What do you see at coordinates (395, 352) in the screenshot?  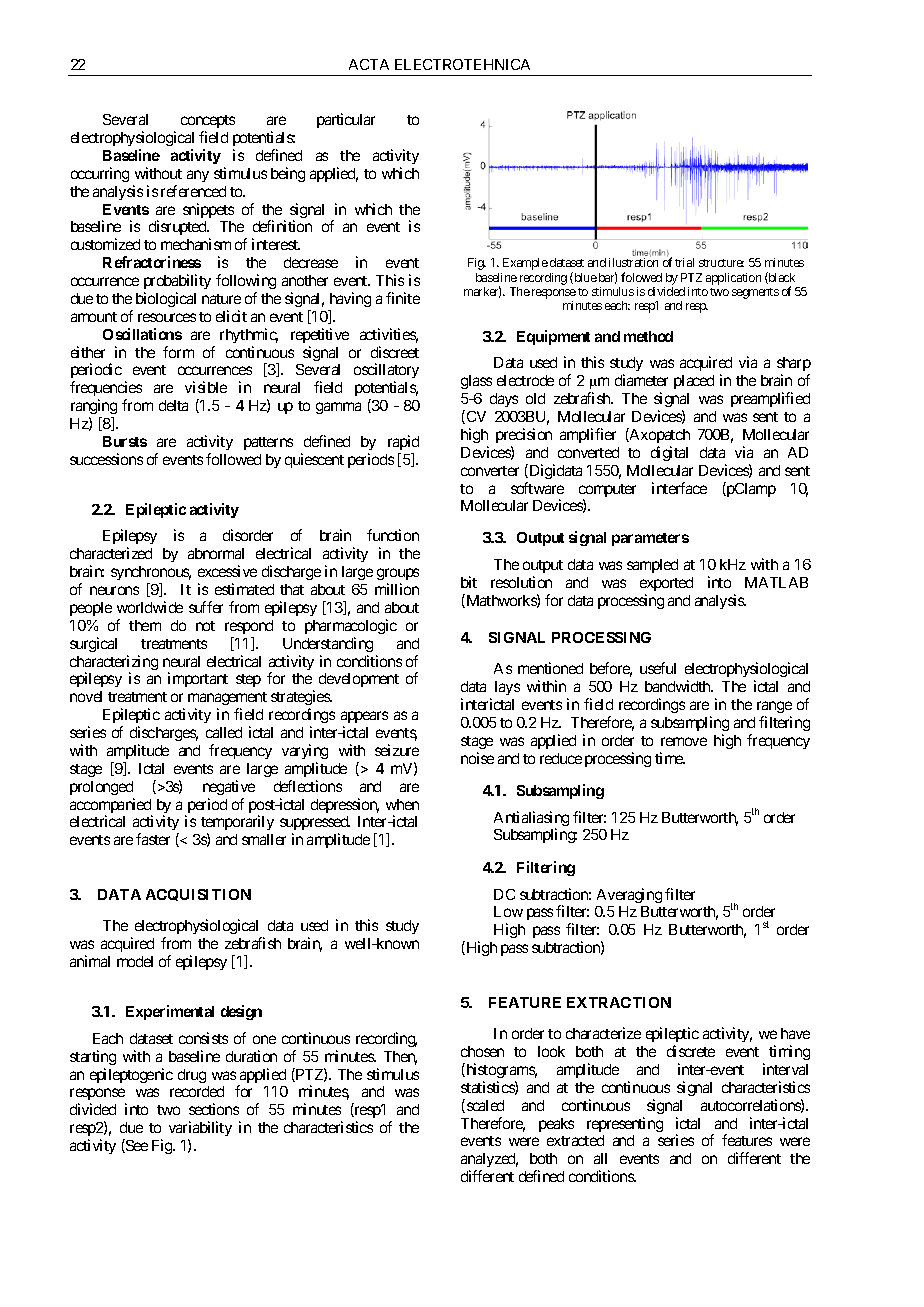 I see `discreet` at bounding box center [395, 352].
